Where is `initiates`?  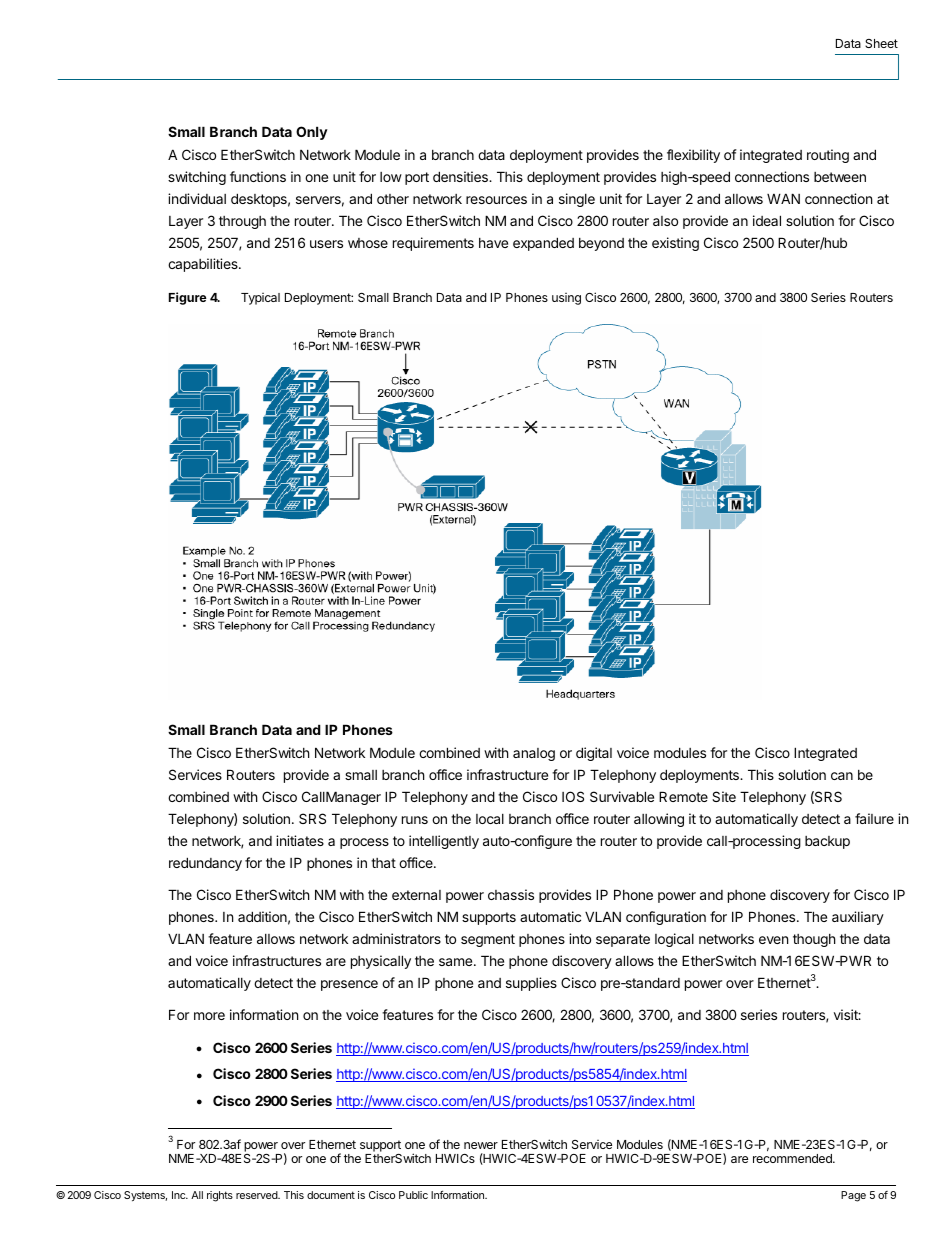
initiates is located at coordinates (300, 840).
